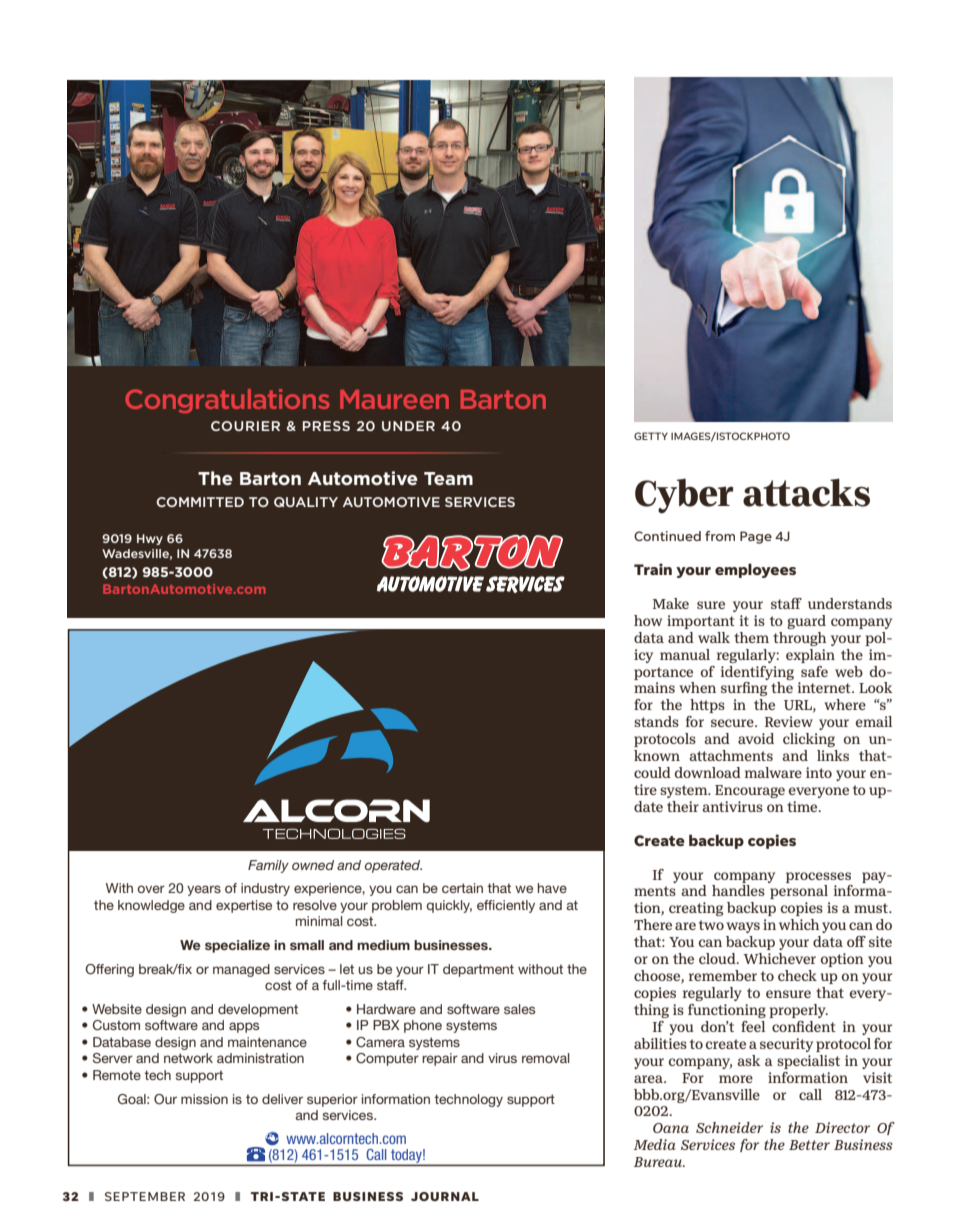 This screenshot has height=1232, width=955. Describe the element at coordinates (809, 1145) in the screenshot. I see `Better` at that location.
